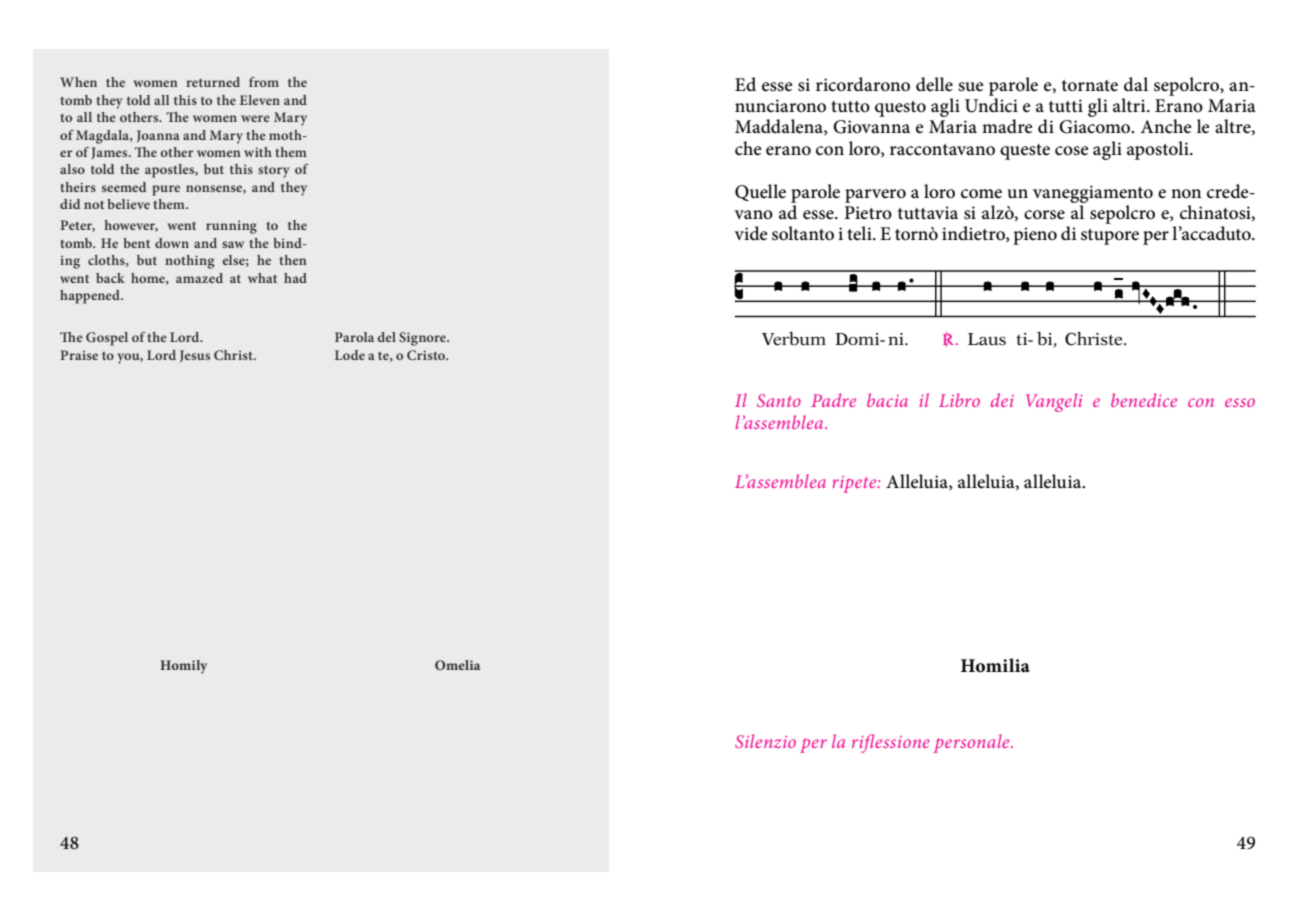 The image size is (1316, 921). Describe the element at coordinates (1044, 215) in the page. I see `corse` at that location.
